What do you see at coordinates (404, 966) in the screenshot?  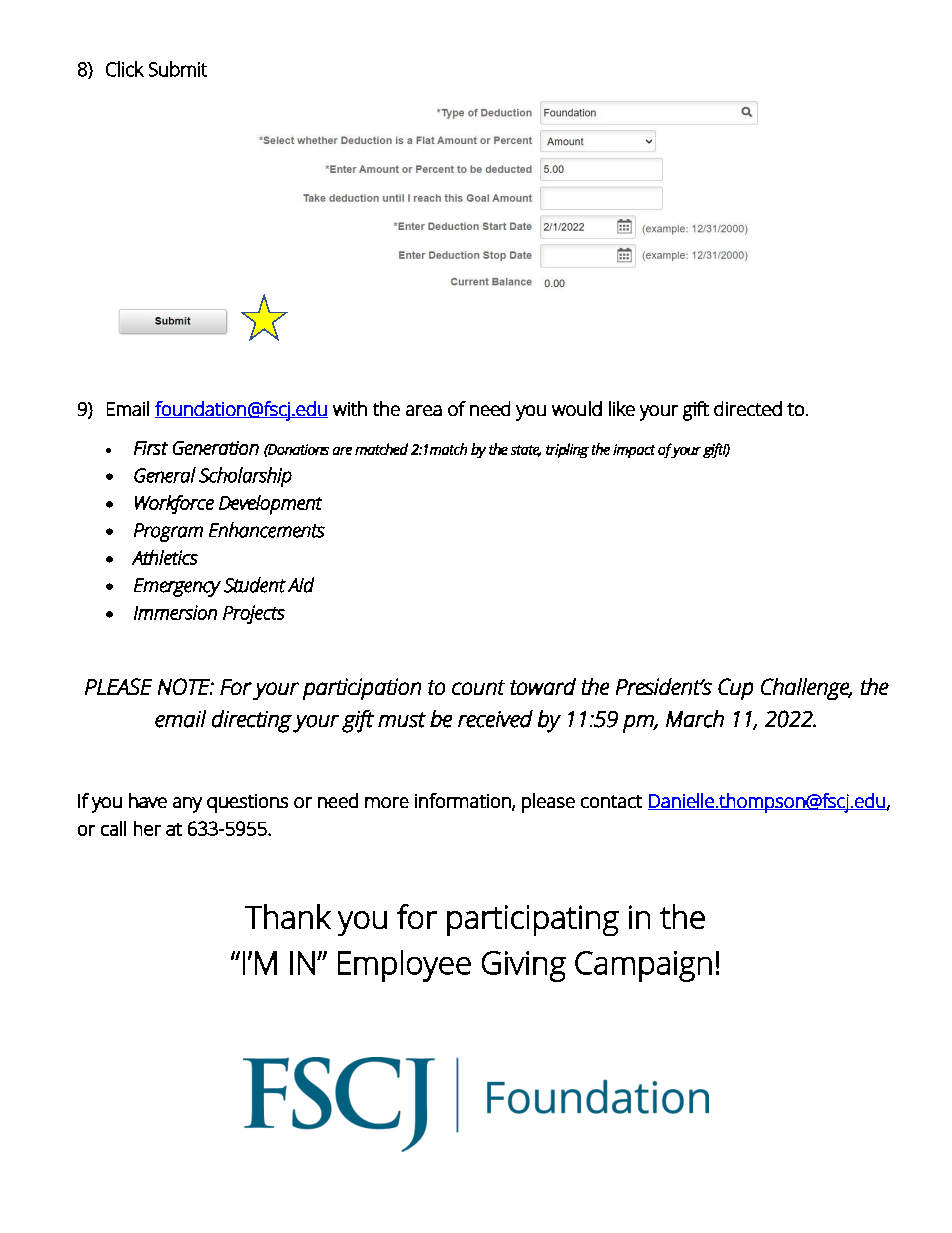 I see `Employee` at bounding box center [404, 966].
